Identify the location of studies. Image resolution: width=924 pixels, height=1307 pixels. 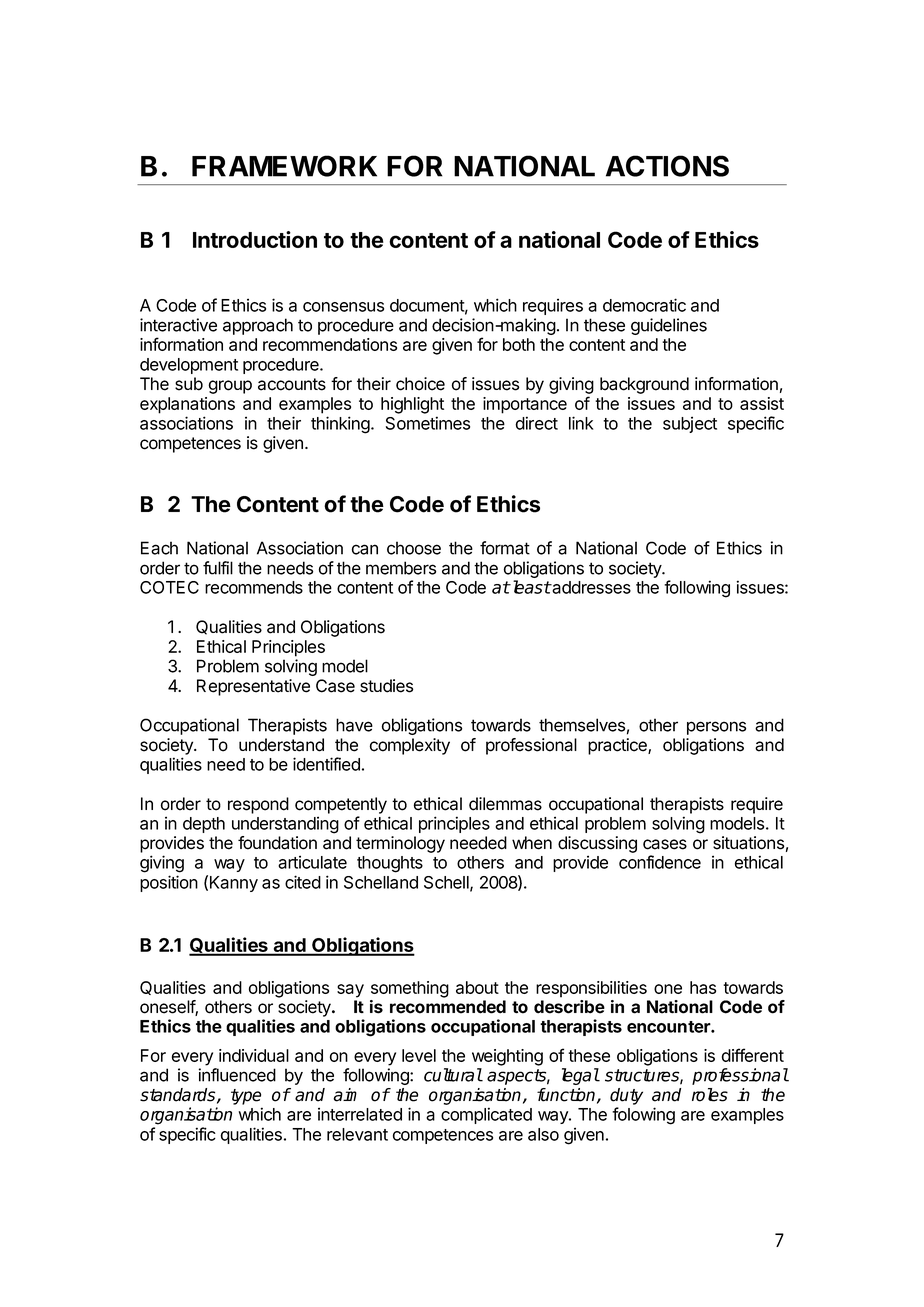
(386, 686).
